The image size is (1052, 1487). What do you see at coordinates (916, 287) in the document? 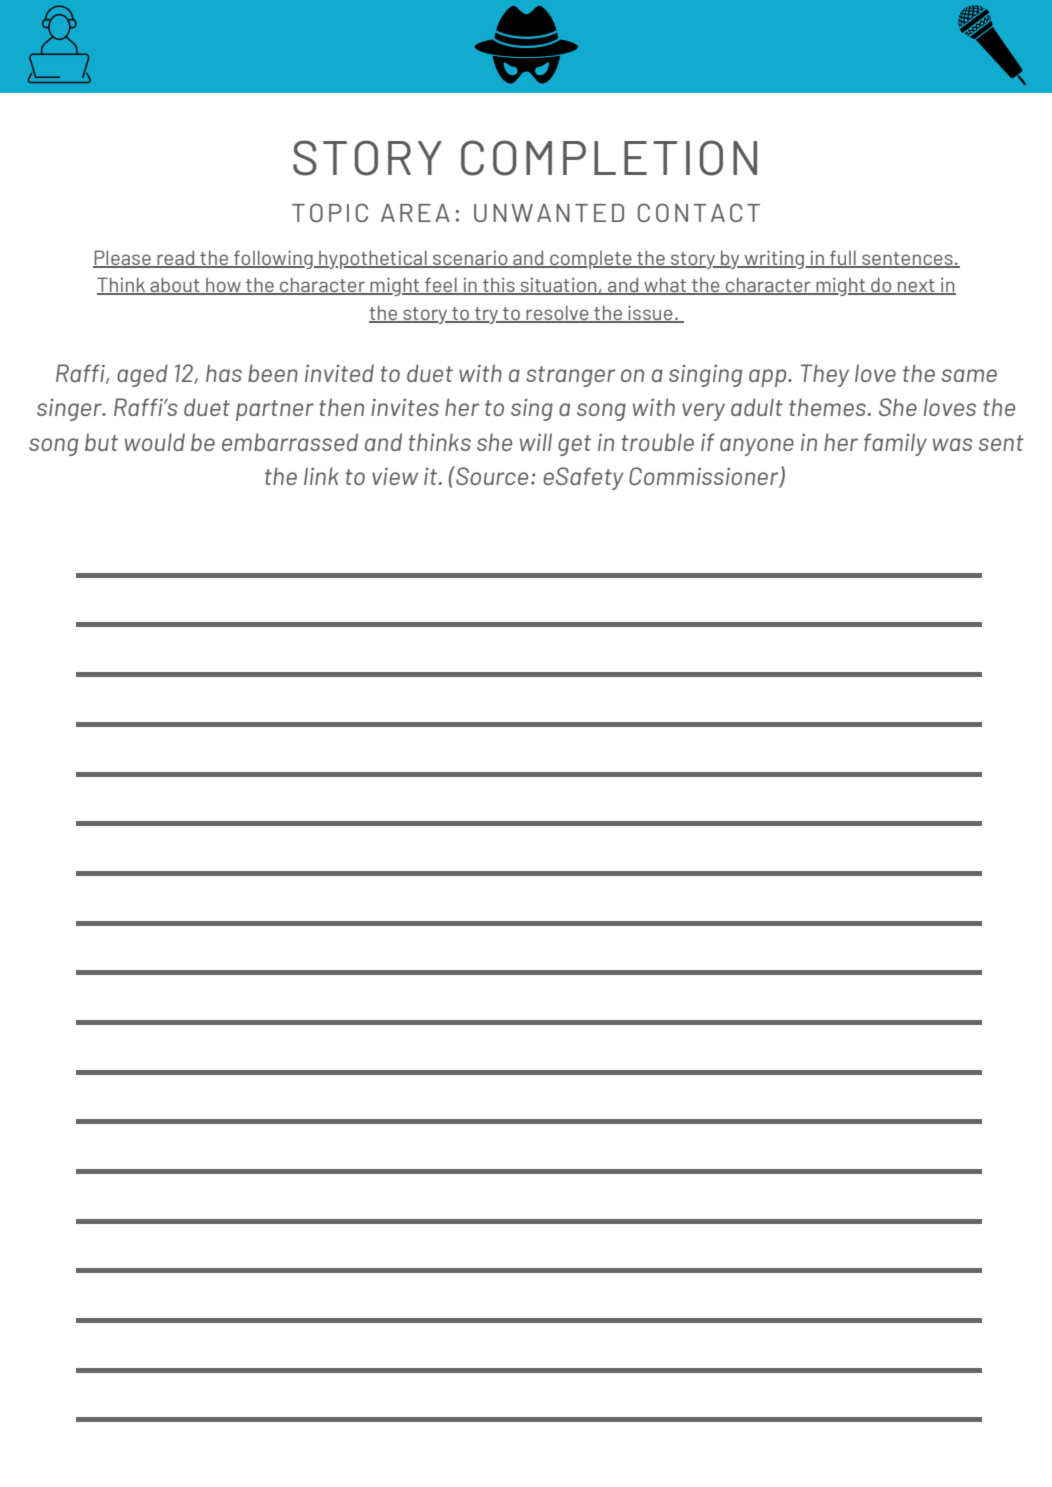
I see `next` at bounding box center [916, 287].
